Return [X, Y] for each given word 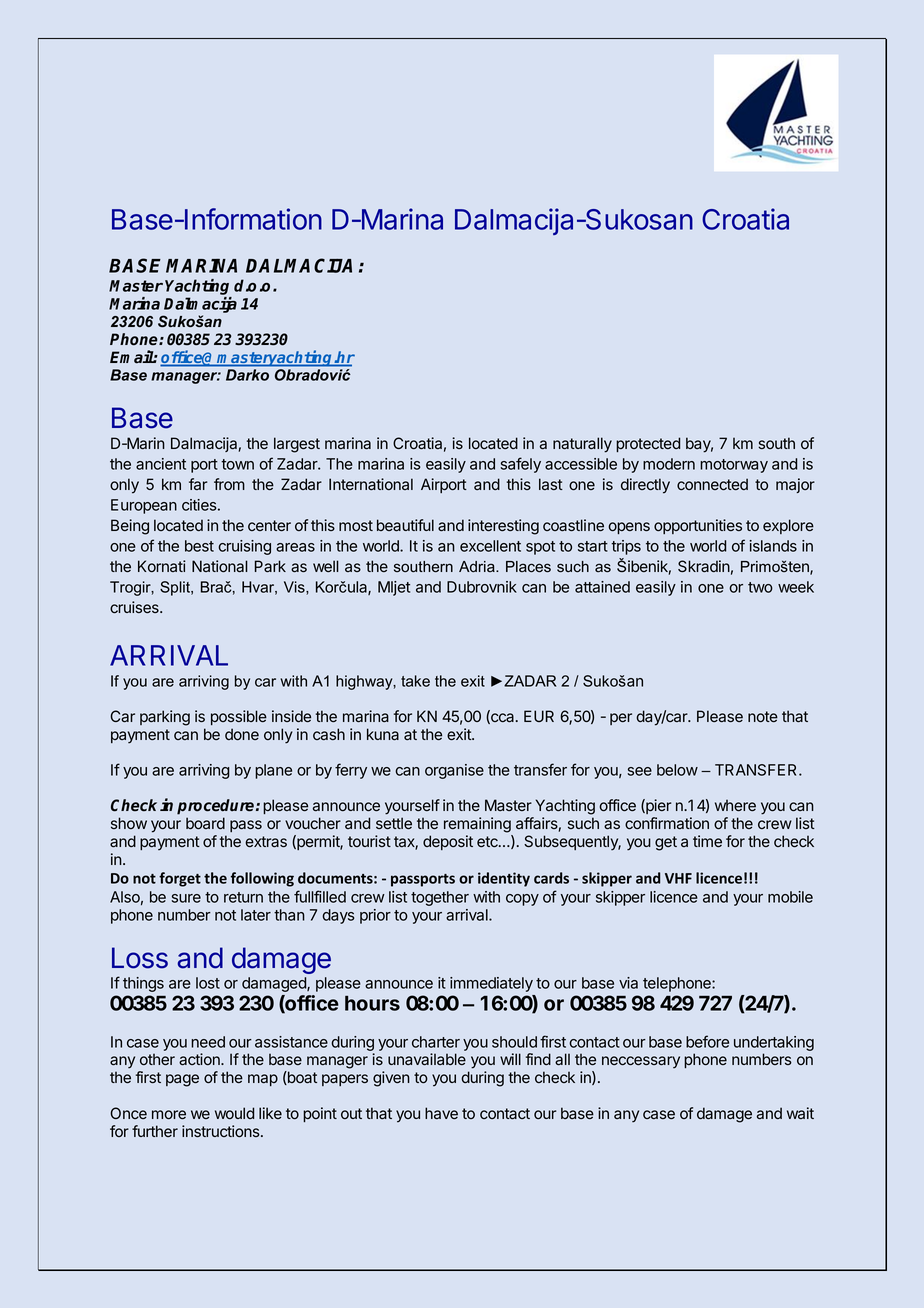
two [760, 587]
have [441, 1113]
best [199, 546]
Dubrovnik [482, 587]
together [440, 898]
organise [454, 771]
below [677, 770]
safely [521, 465]
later [256, 915]
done [242, 734]
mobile [790, 897]
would [234, 1113]
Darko [247, 375]
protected [648, 444]
